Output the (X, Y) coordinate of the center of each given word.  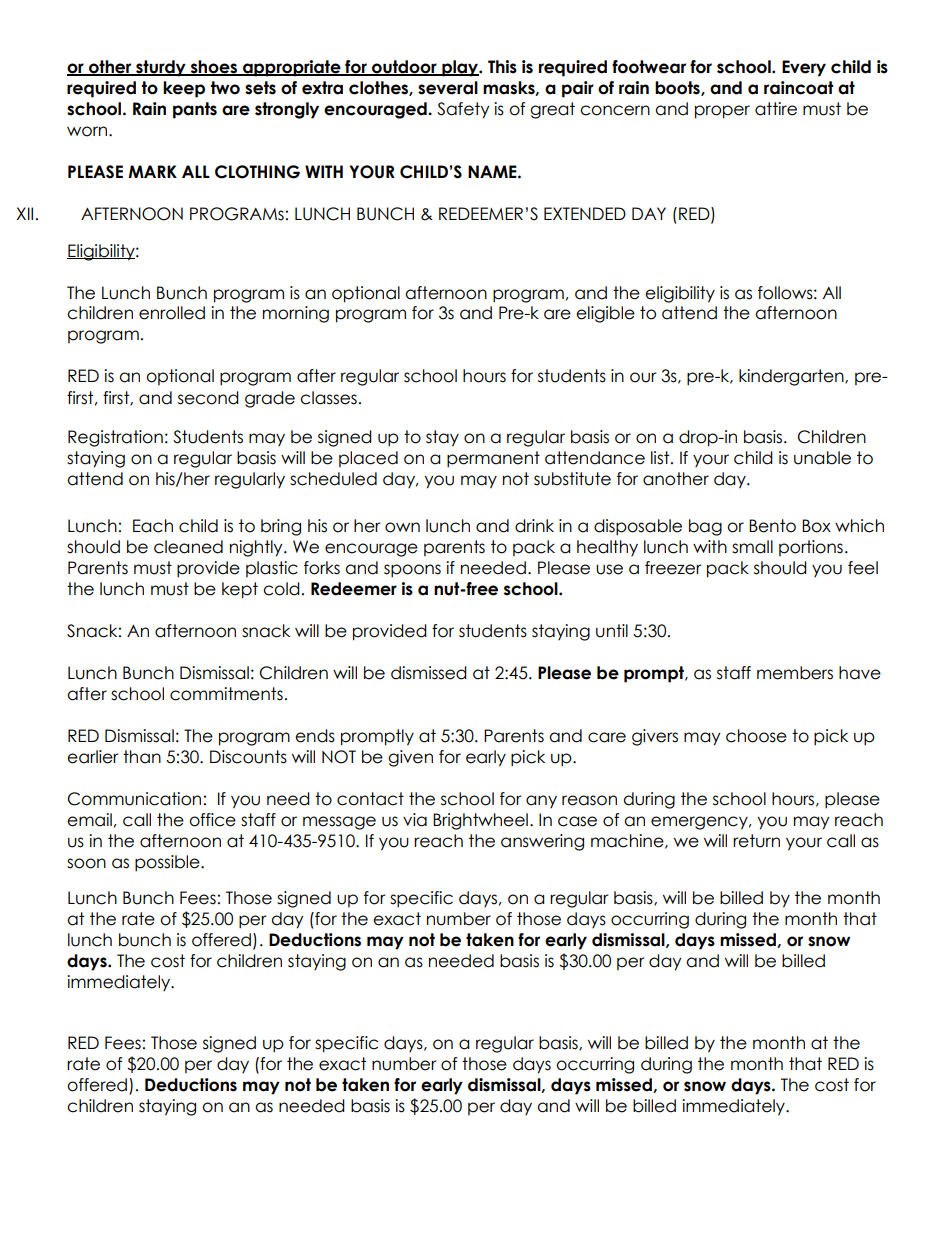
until (612, 631)
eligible (605, 314)
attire (776, 109)
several (448, 88)
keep (184, 89)
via (415, 820)
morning (296, 314)
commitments (226, 694)
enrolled (172, 313)
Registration (115, 438)
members (795, 673)
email (89, 820)
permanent (493, 459)
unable (822, 458)
